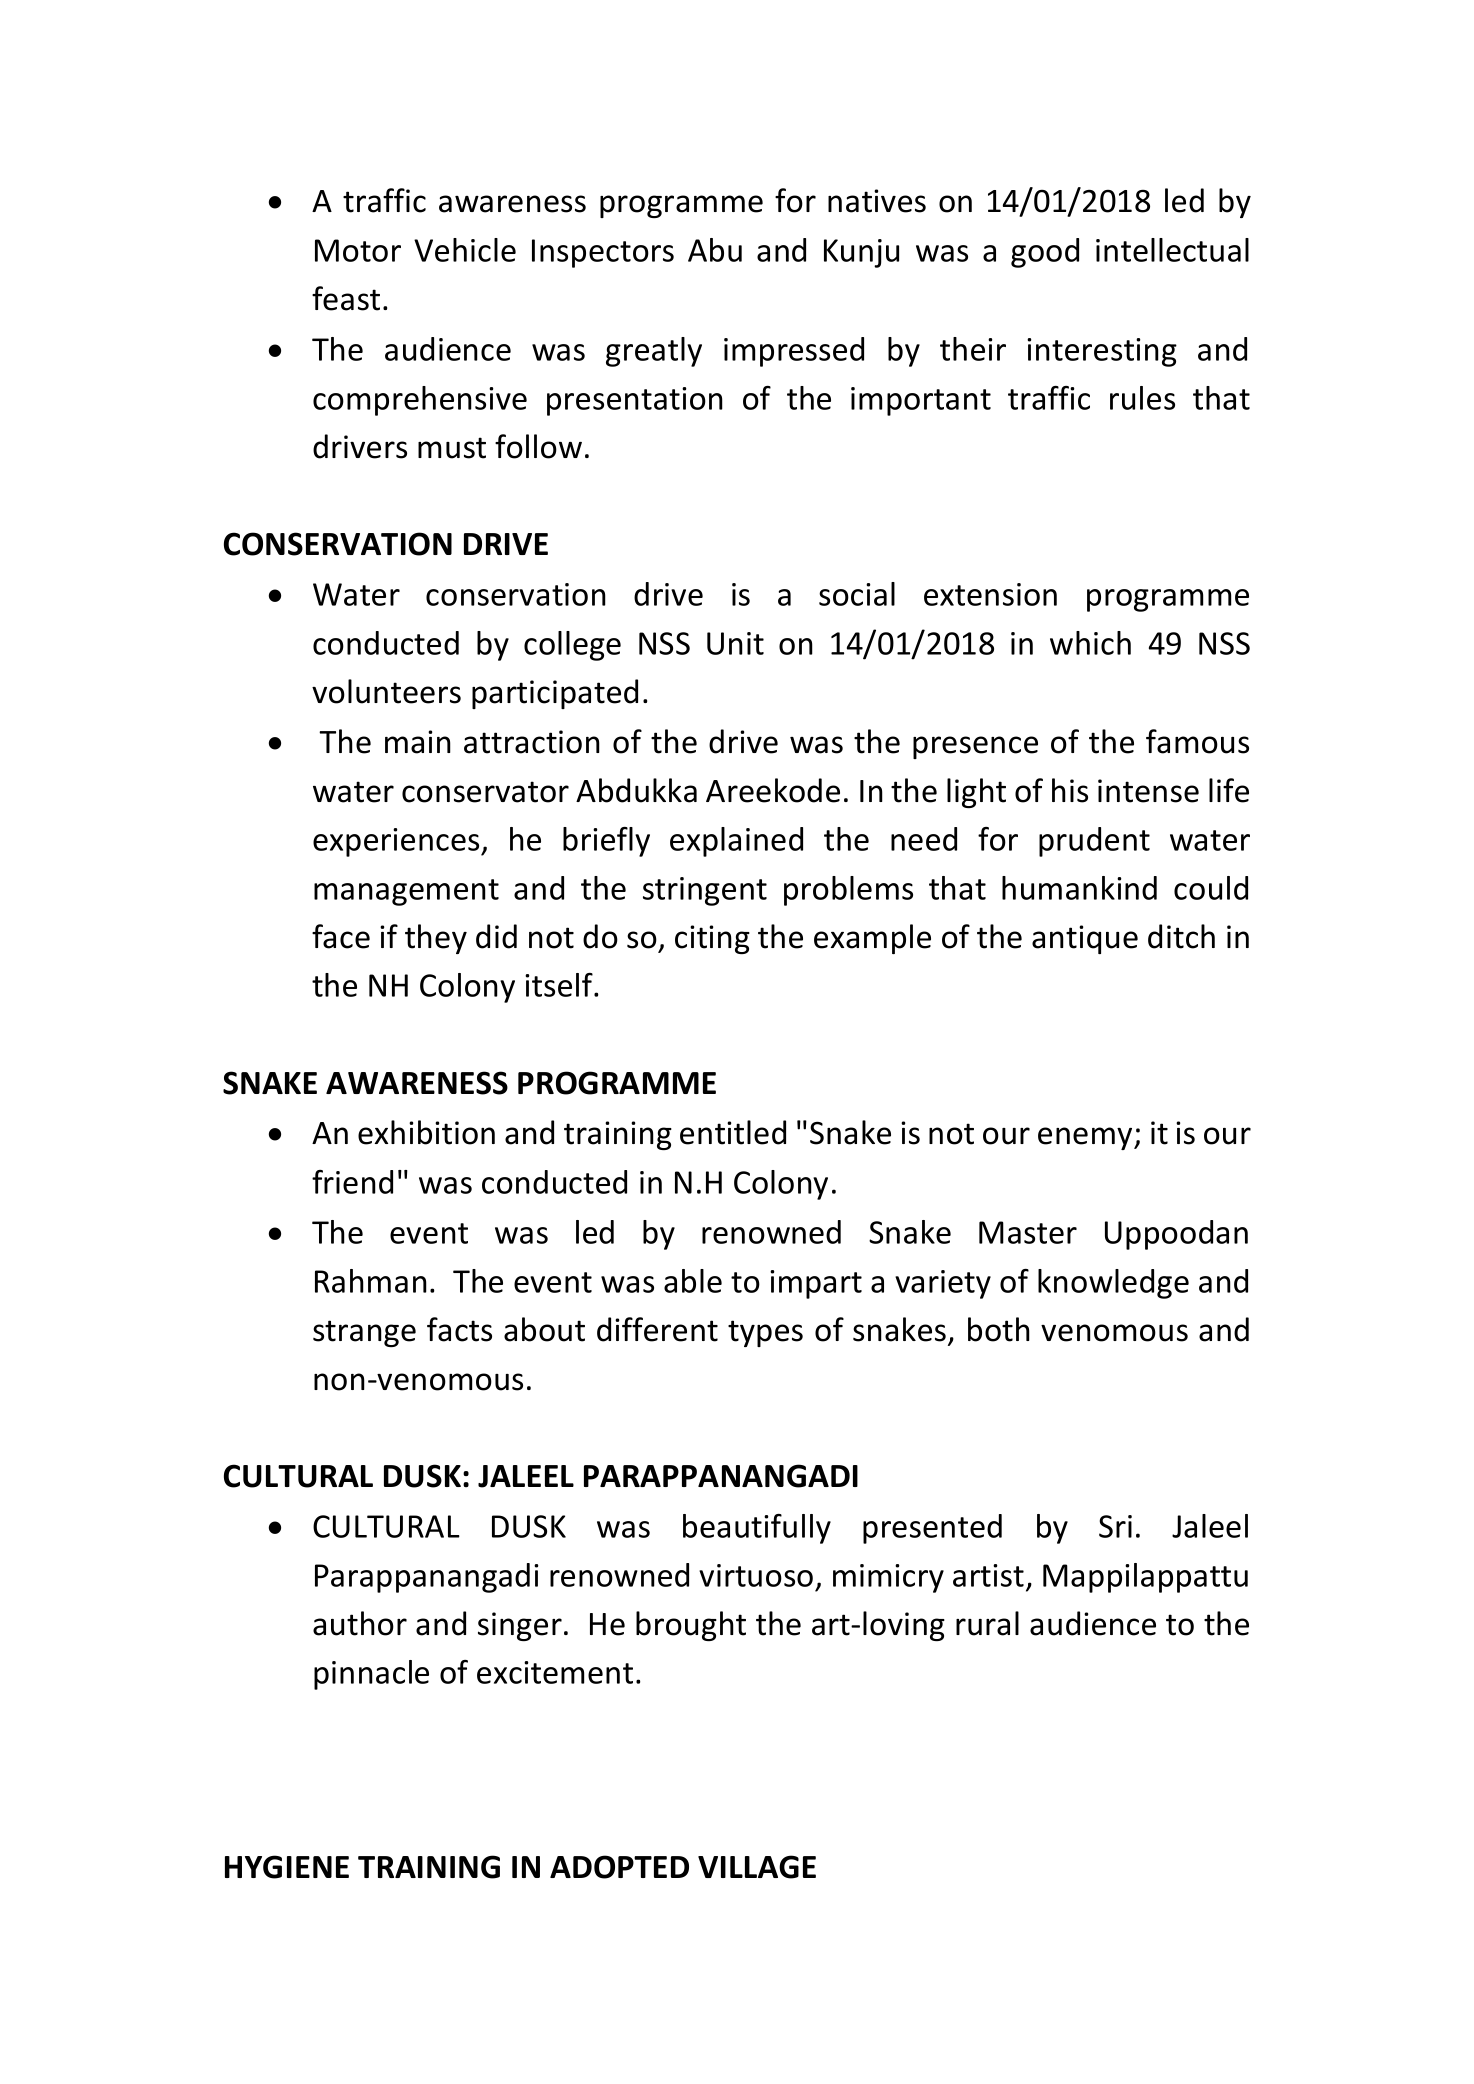  I want to click on intellectual, so click(1172, 250).
